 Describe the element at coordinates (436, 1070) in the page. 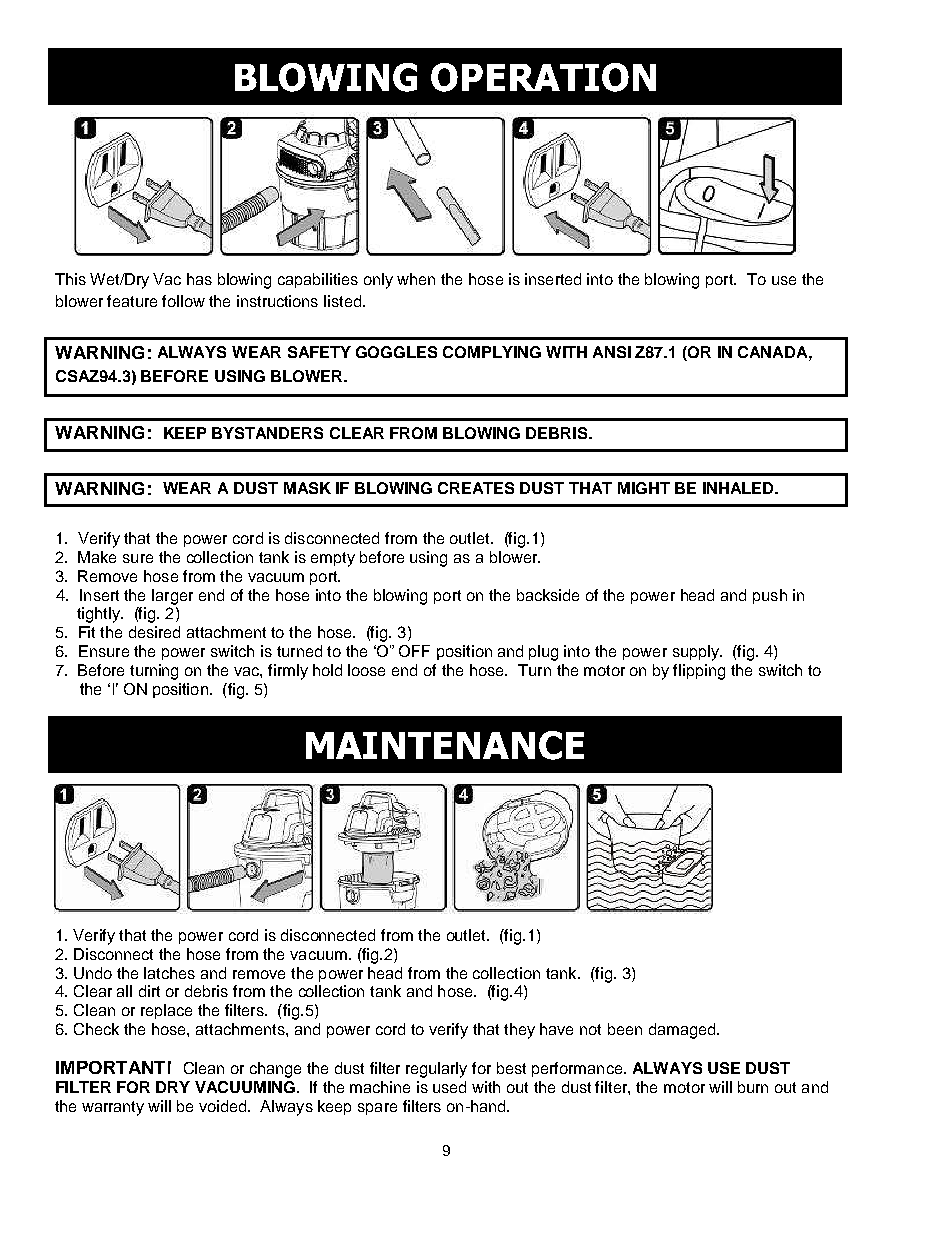

I see `regularly` at that location.
